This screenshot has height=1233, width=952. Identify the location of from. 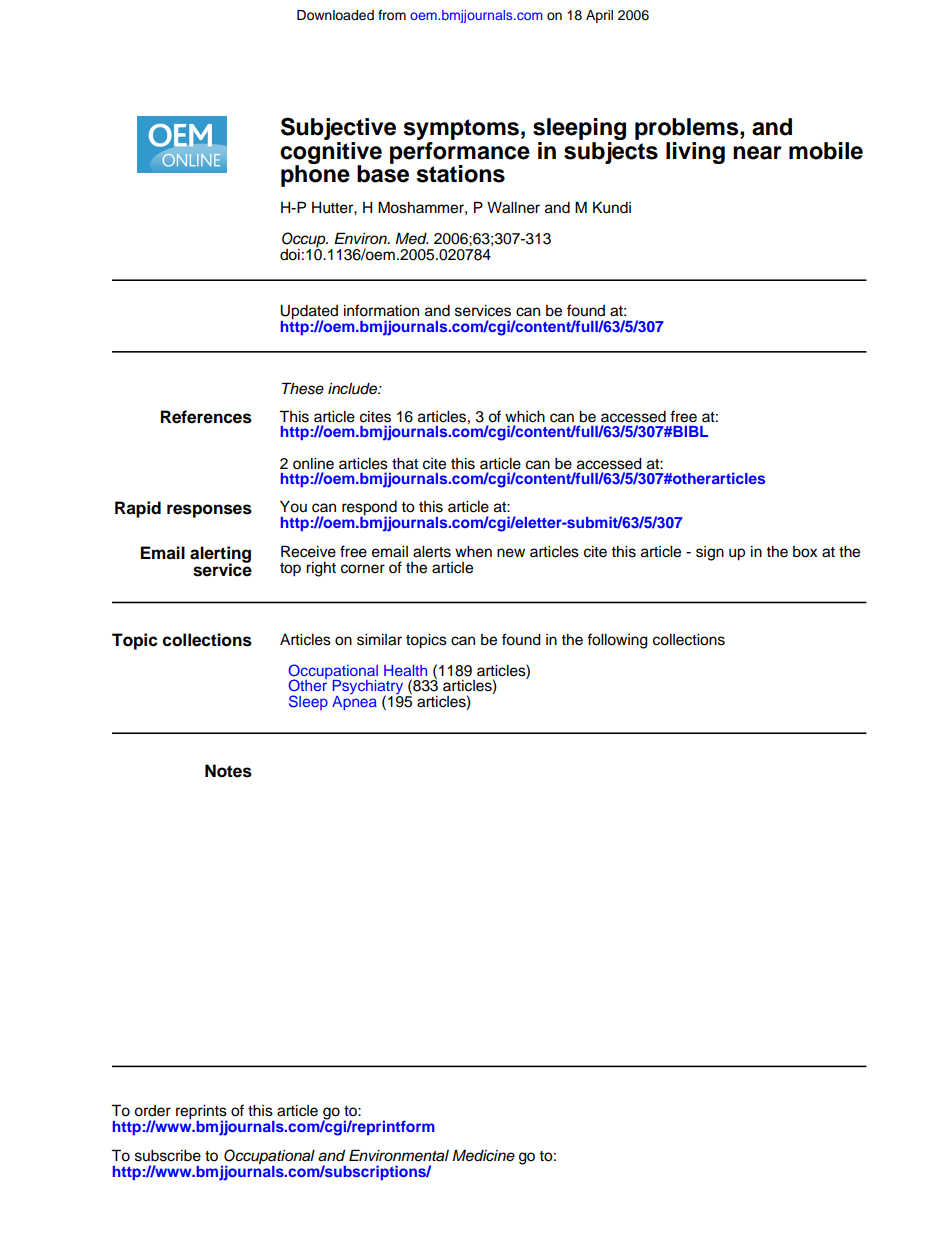
(392, 15).
